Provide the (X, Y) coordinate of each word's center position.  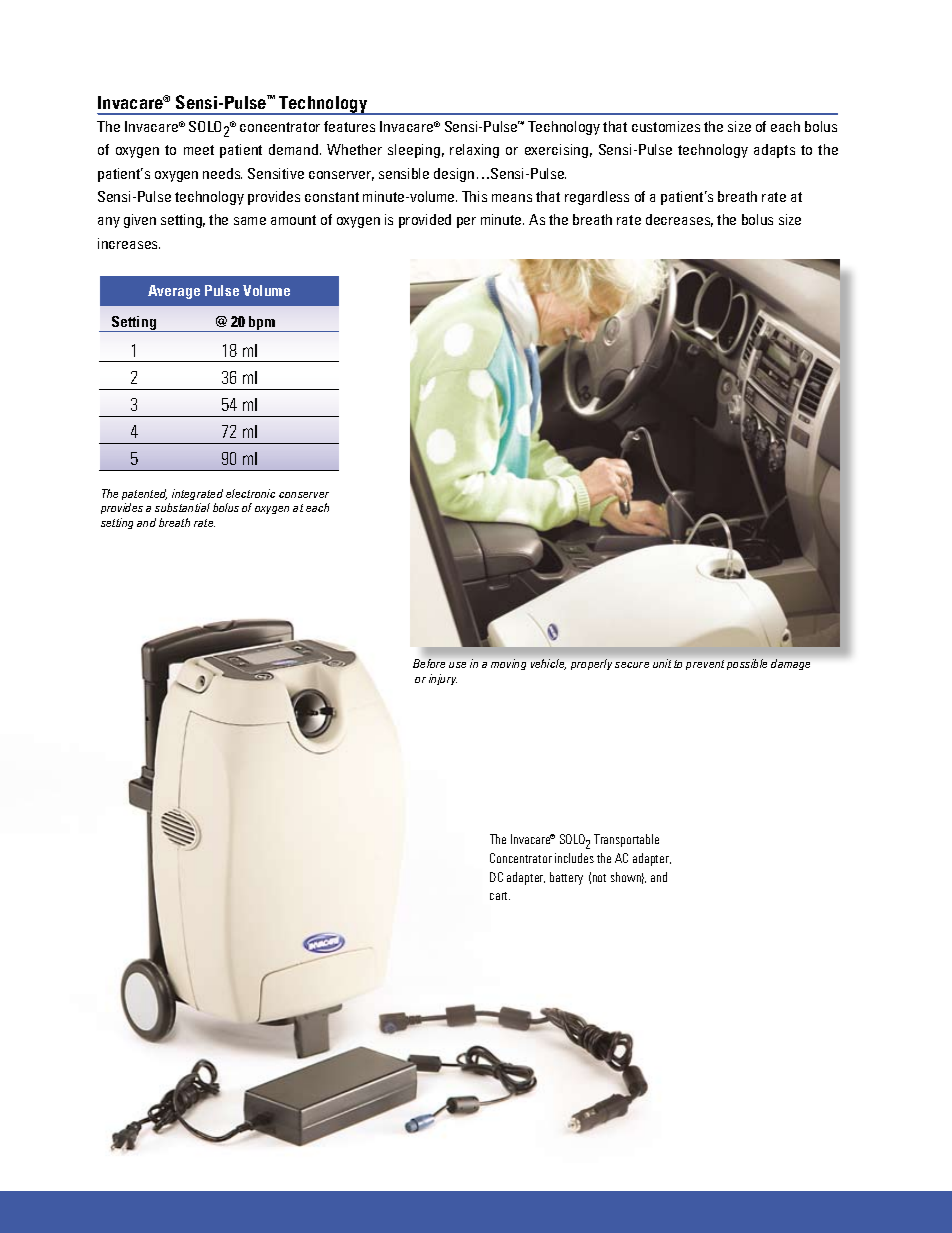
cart (500, 896)
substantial (182, 507)
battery (566, 878)
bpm (262, 324)
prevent (705, 665)
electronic (250, 493)
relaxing (474, 151)
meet (199, 150)
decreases (679, 220)
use (457, 665)
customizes (666, 126)
